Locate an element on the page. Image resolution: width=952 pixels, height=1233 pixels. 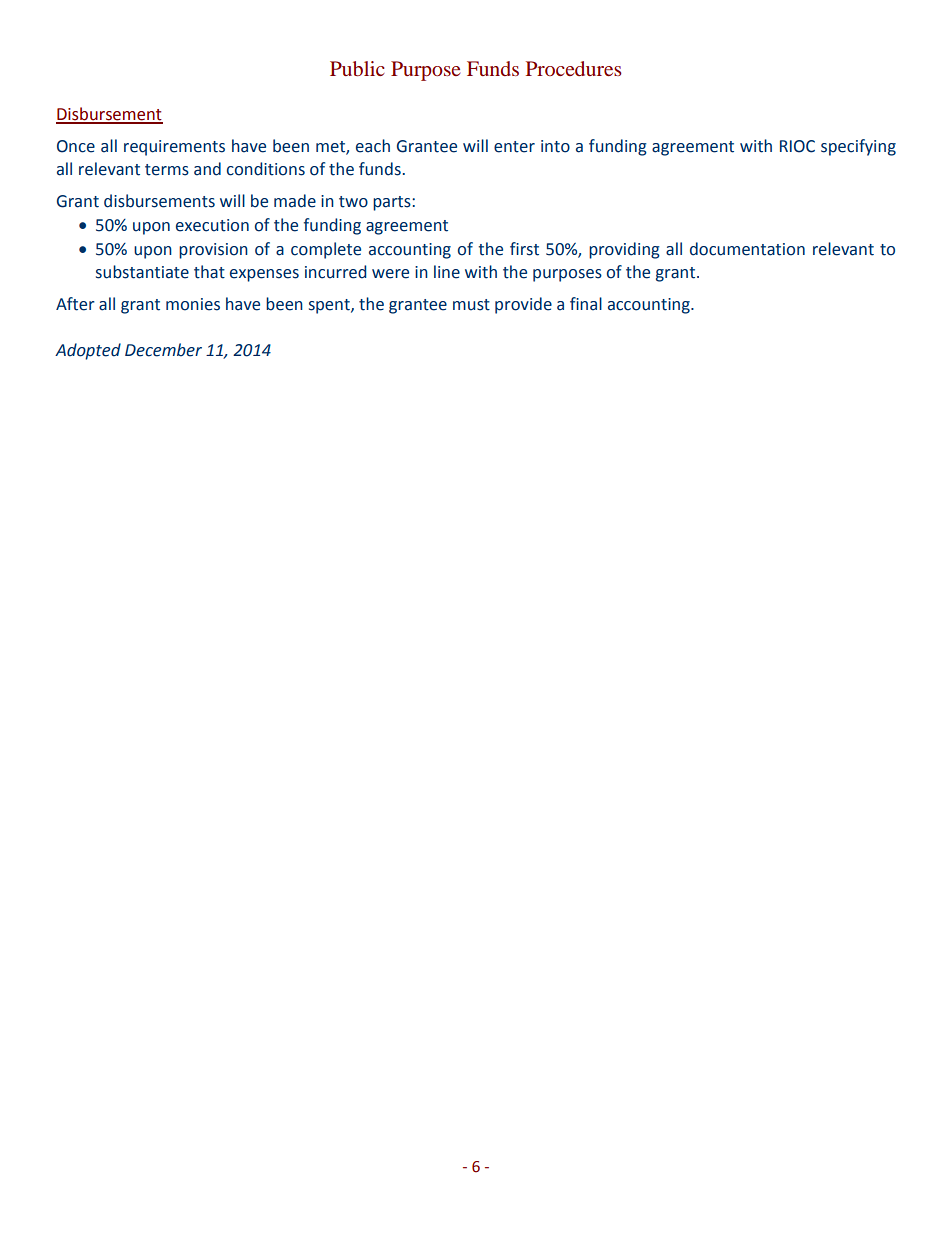
documentation is located at coordinates (747, 249).
